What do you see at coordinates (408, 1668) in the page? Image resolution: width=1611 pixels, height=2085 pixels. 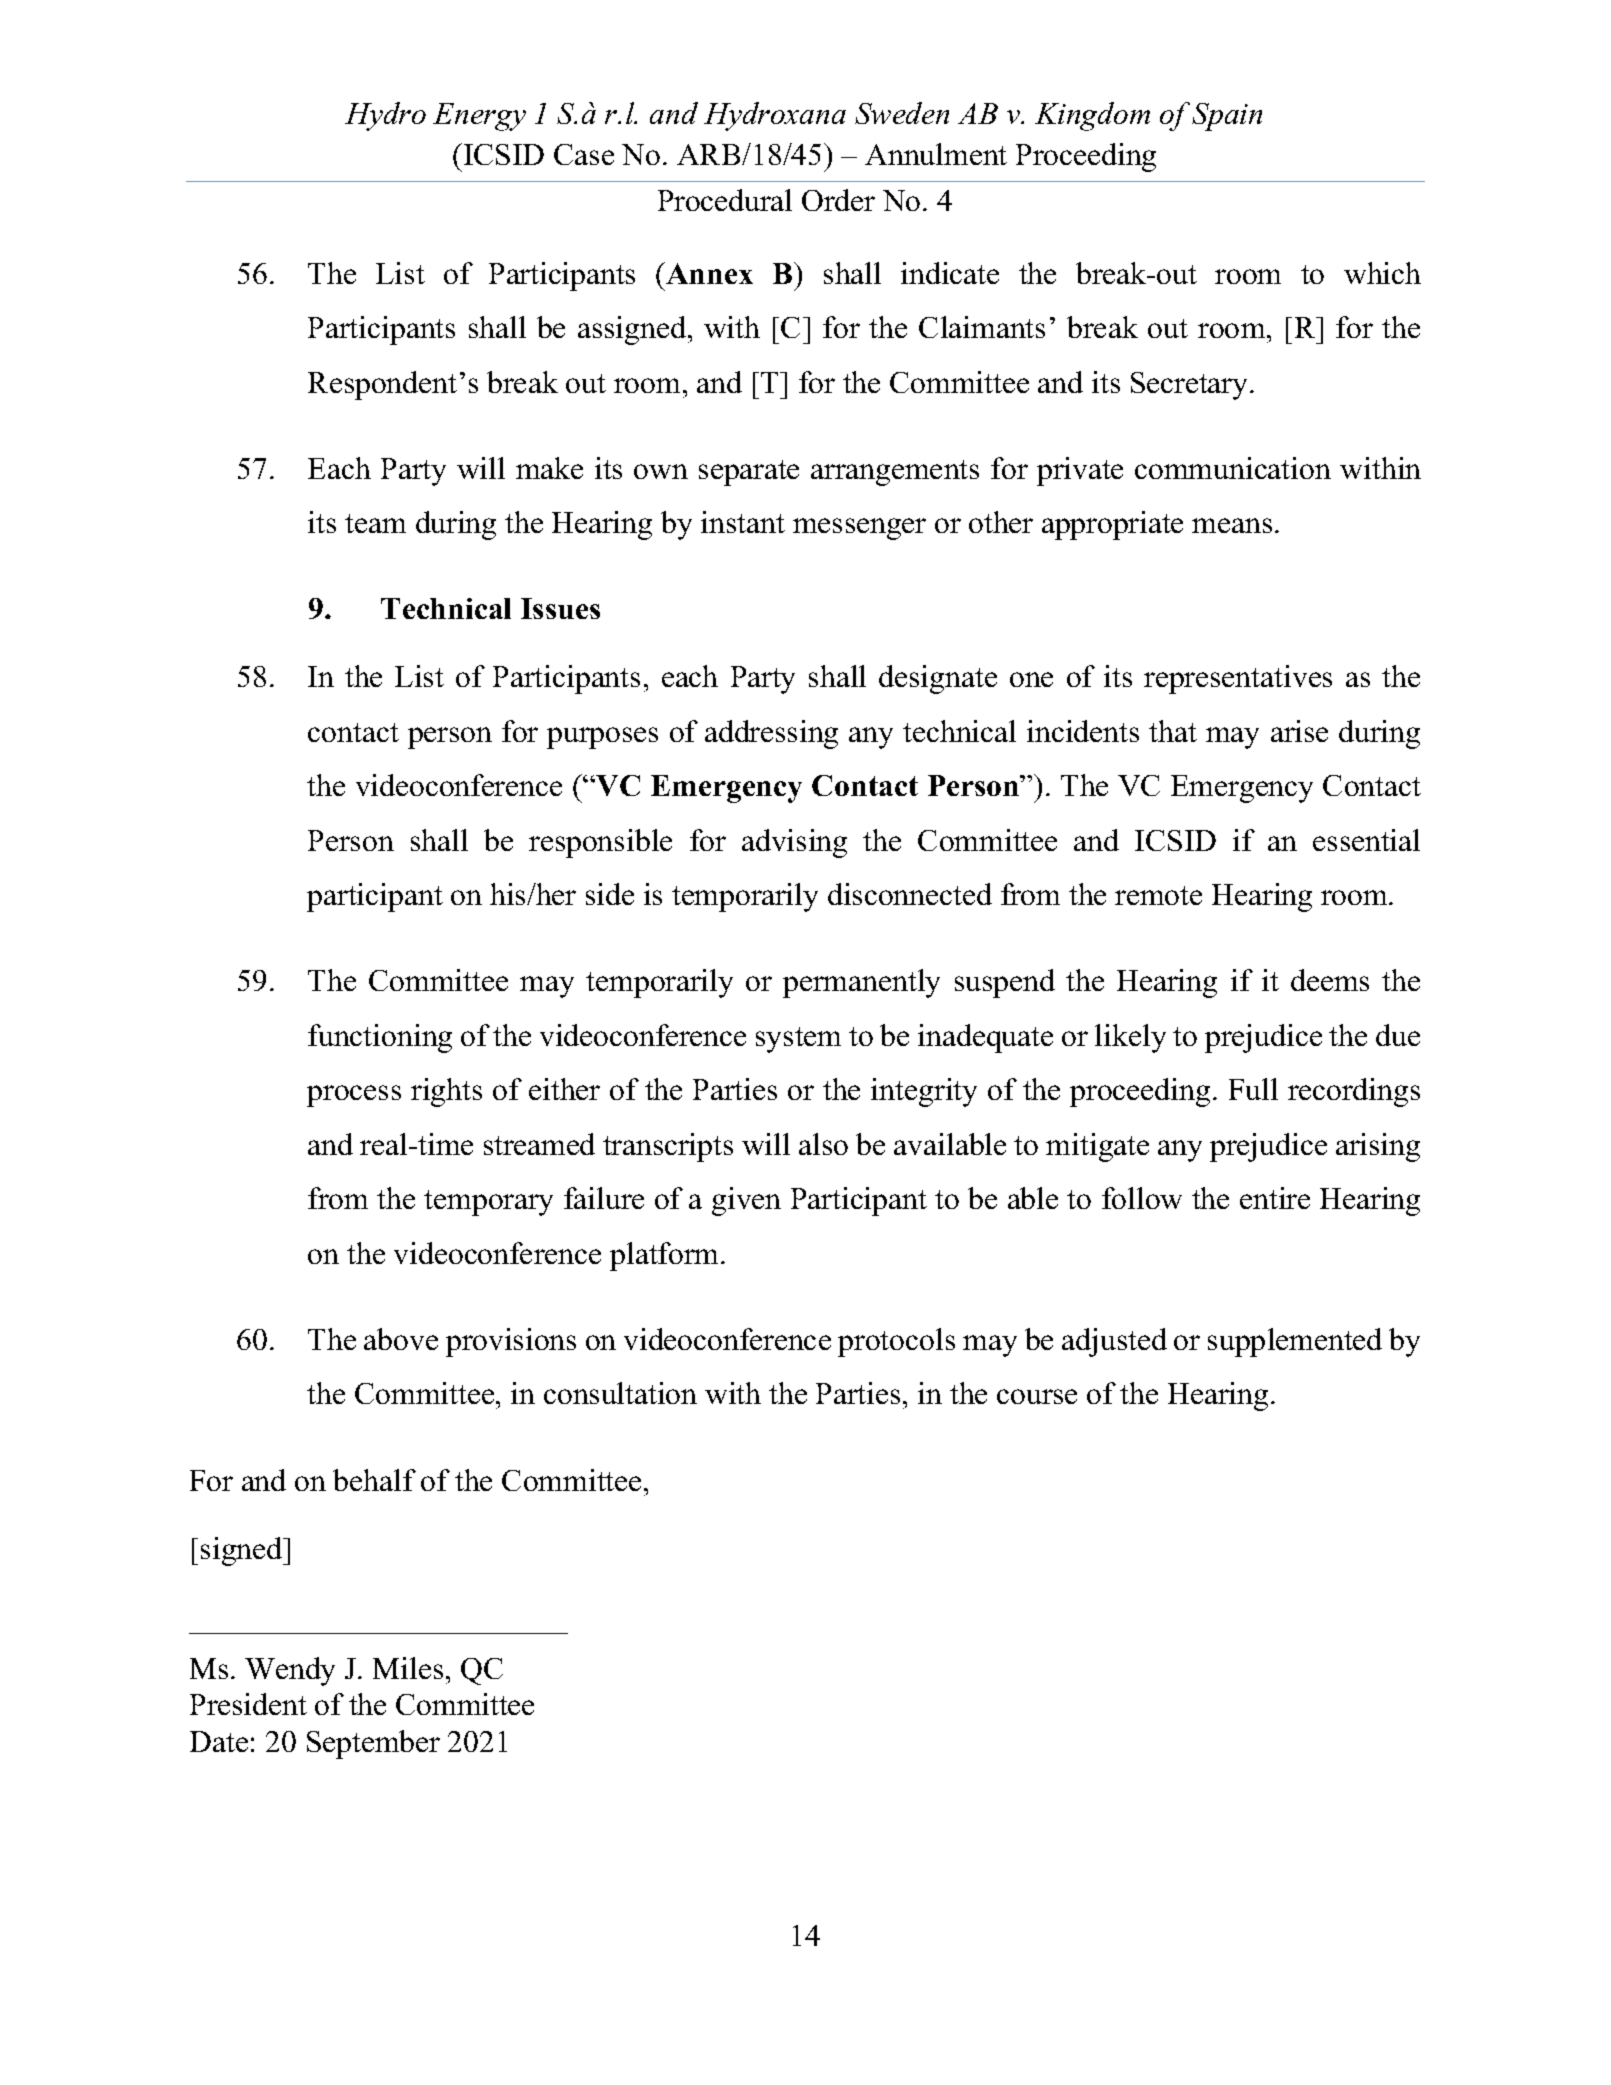 I see `Miles` at bounding box center [408, 1668].
